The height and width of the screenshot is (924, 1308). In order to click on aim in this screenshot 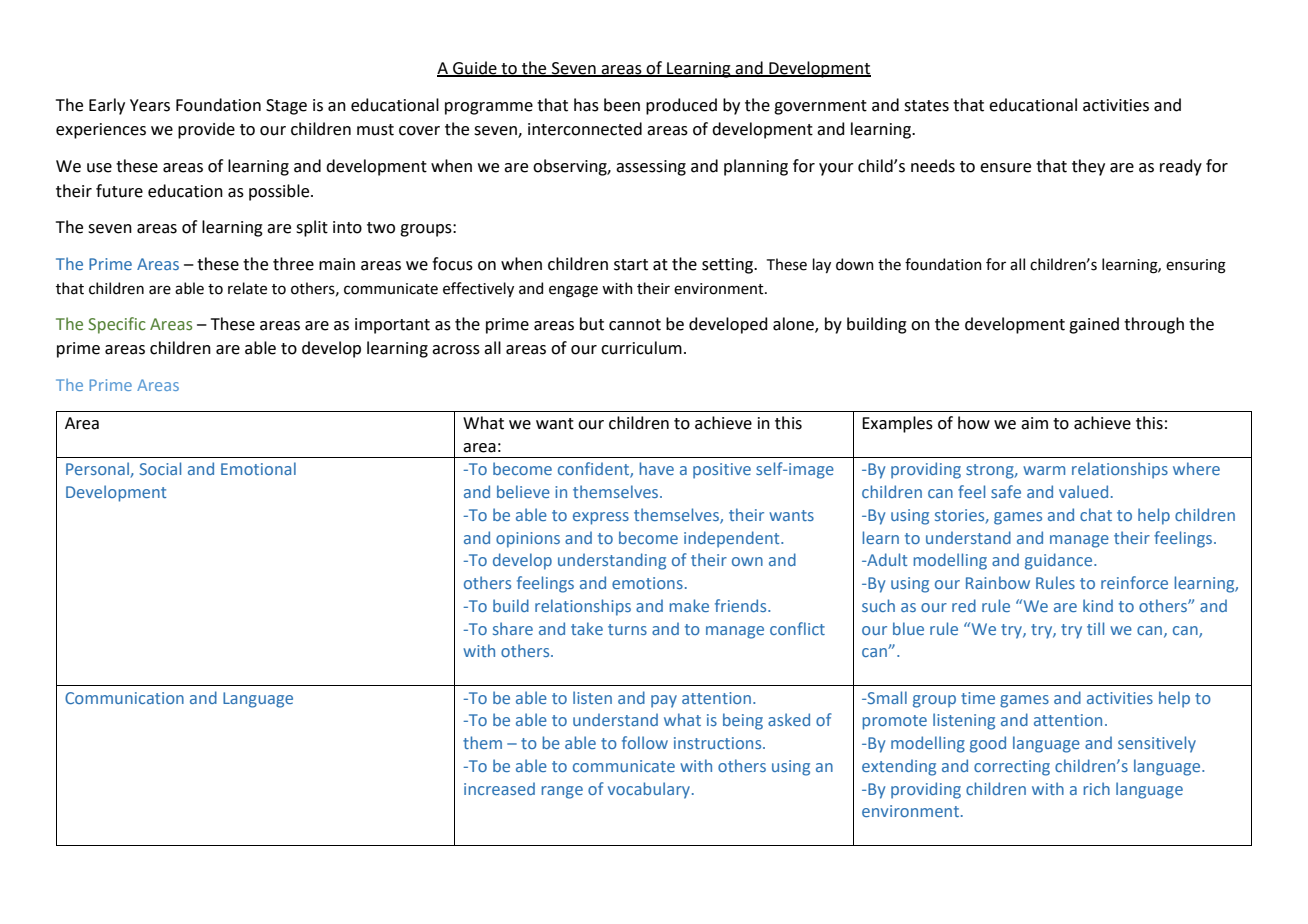, I will do `click(1034, 423)`.
